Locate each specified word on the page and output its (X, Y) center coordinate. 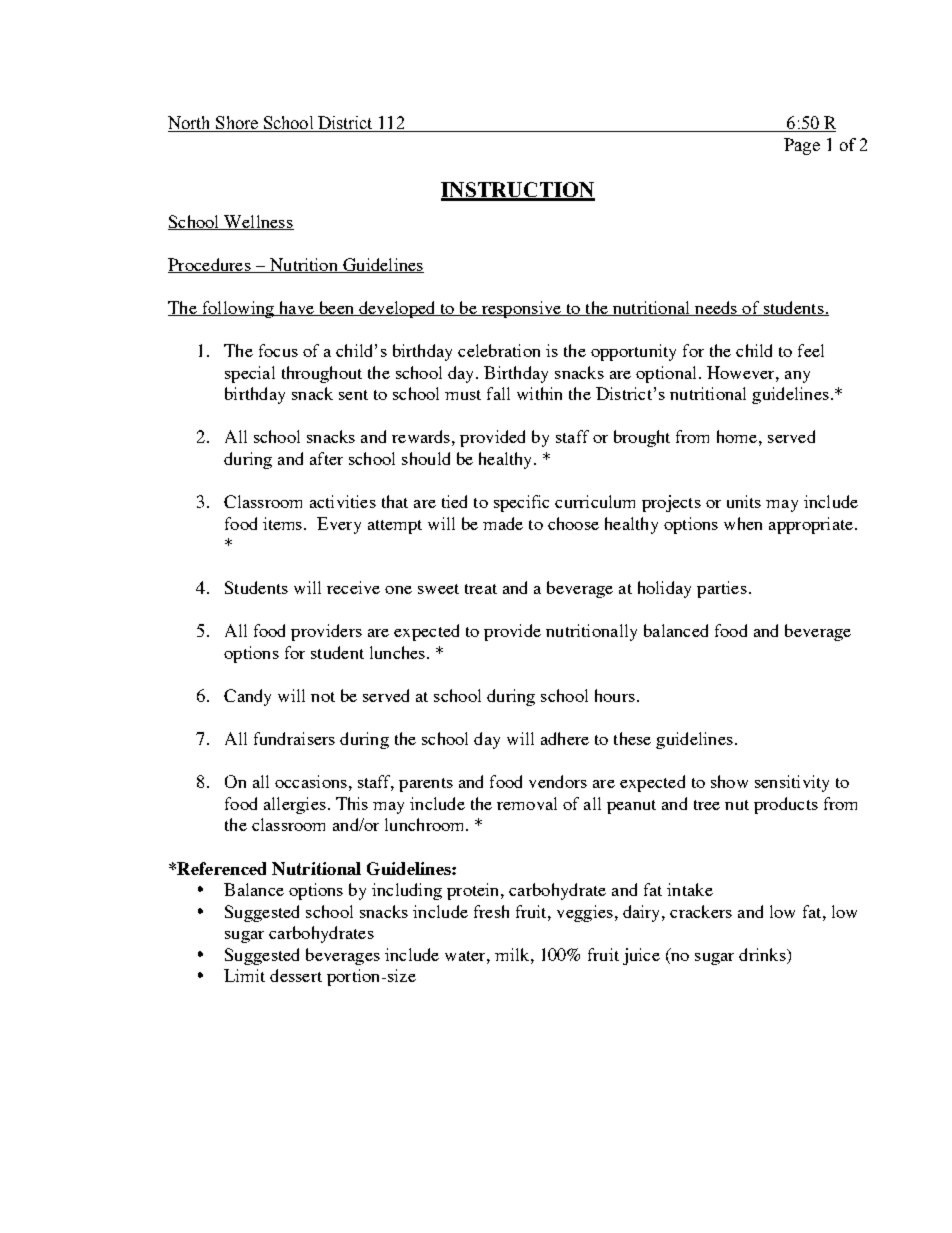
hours (615, 695)
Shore (237, 124)
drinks (763, 956)
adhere (565, 738)
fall (498, 393)
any (797, 377)
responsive (521, 309)
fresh (491, 911)
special (250, 374)
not (323, 697)
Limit (244, 975)
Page (802, 146)
